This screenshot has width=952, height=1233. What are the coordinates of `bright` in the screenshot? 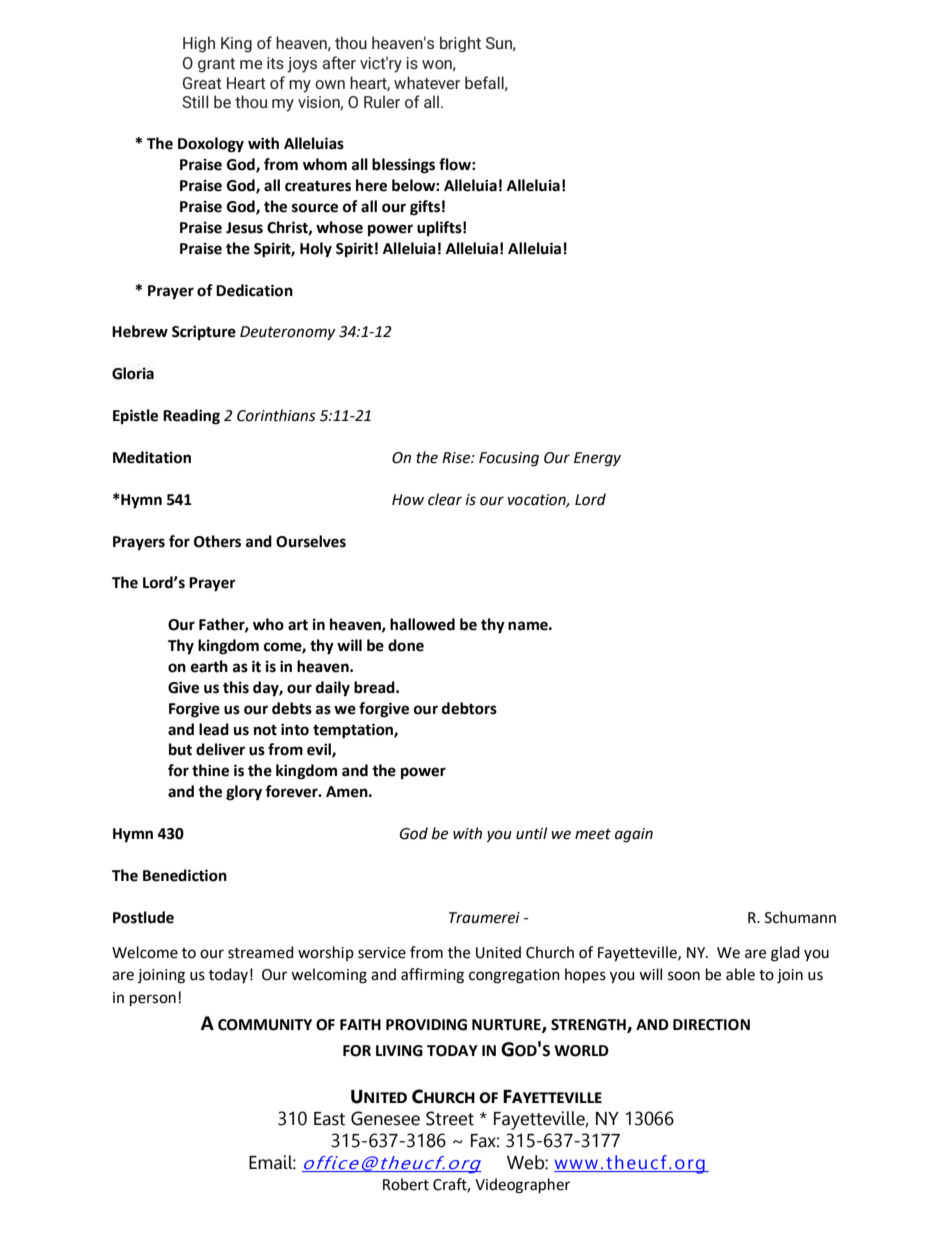 It's located at (460, 44).
